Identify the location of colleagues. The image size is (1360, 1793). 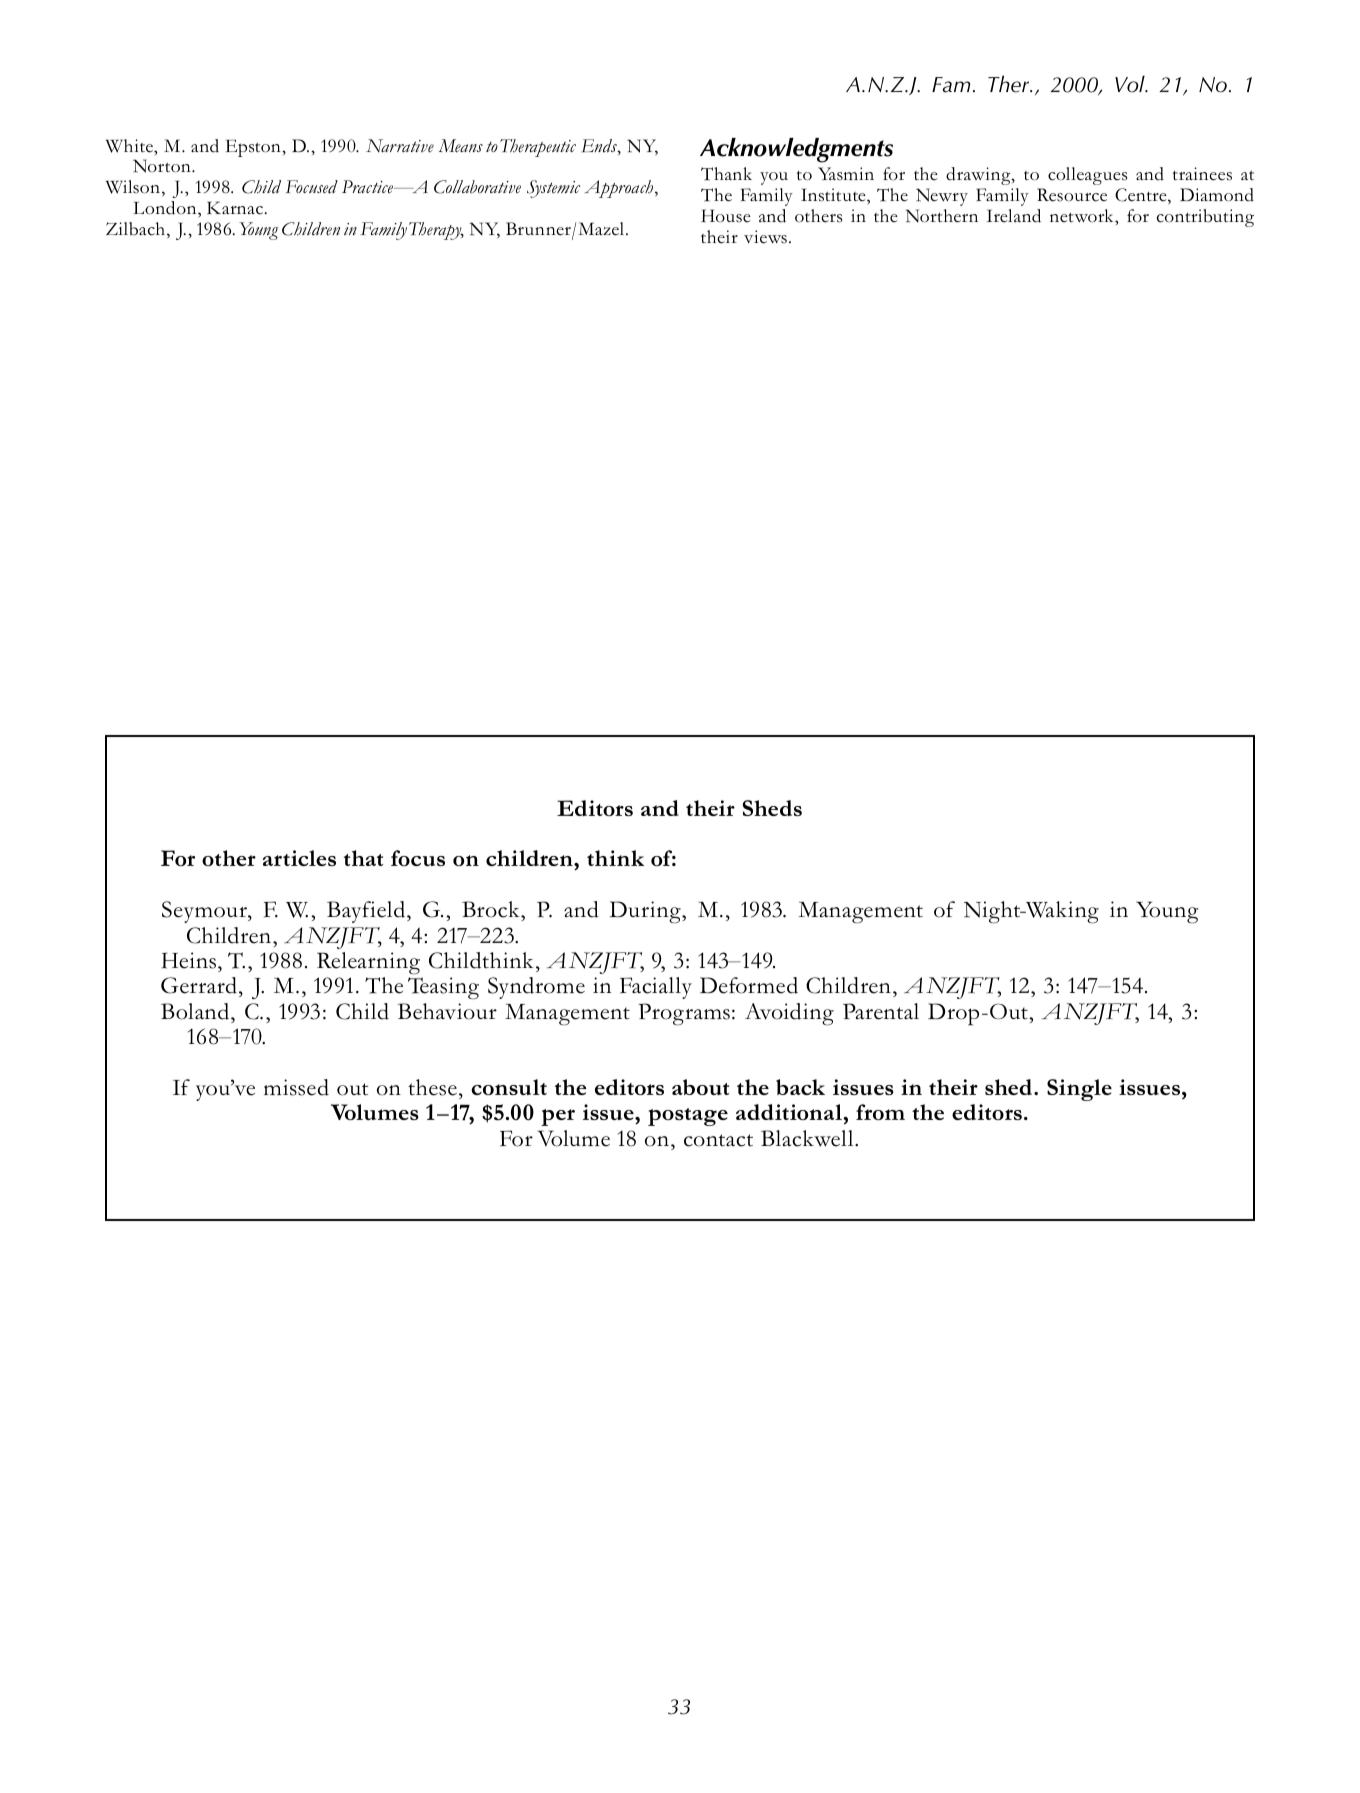
(1087, 176).
